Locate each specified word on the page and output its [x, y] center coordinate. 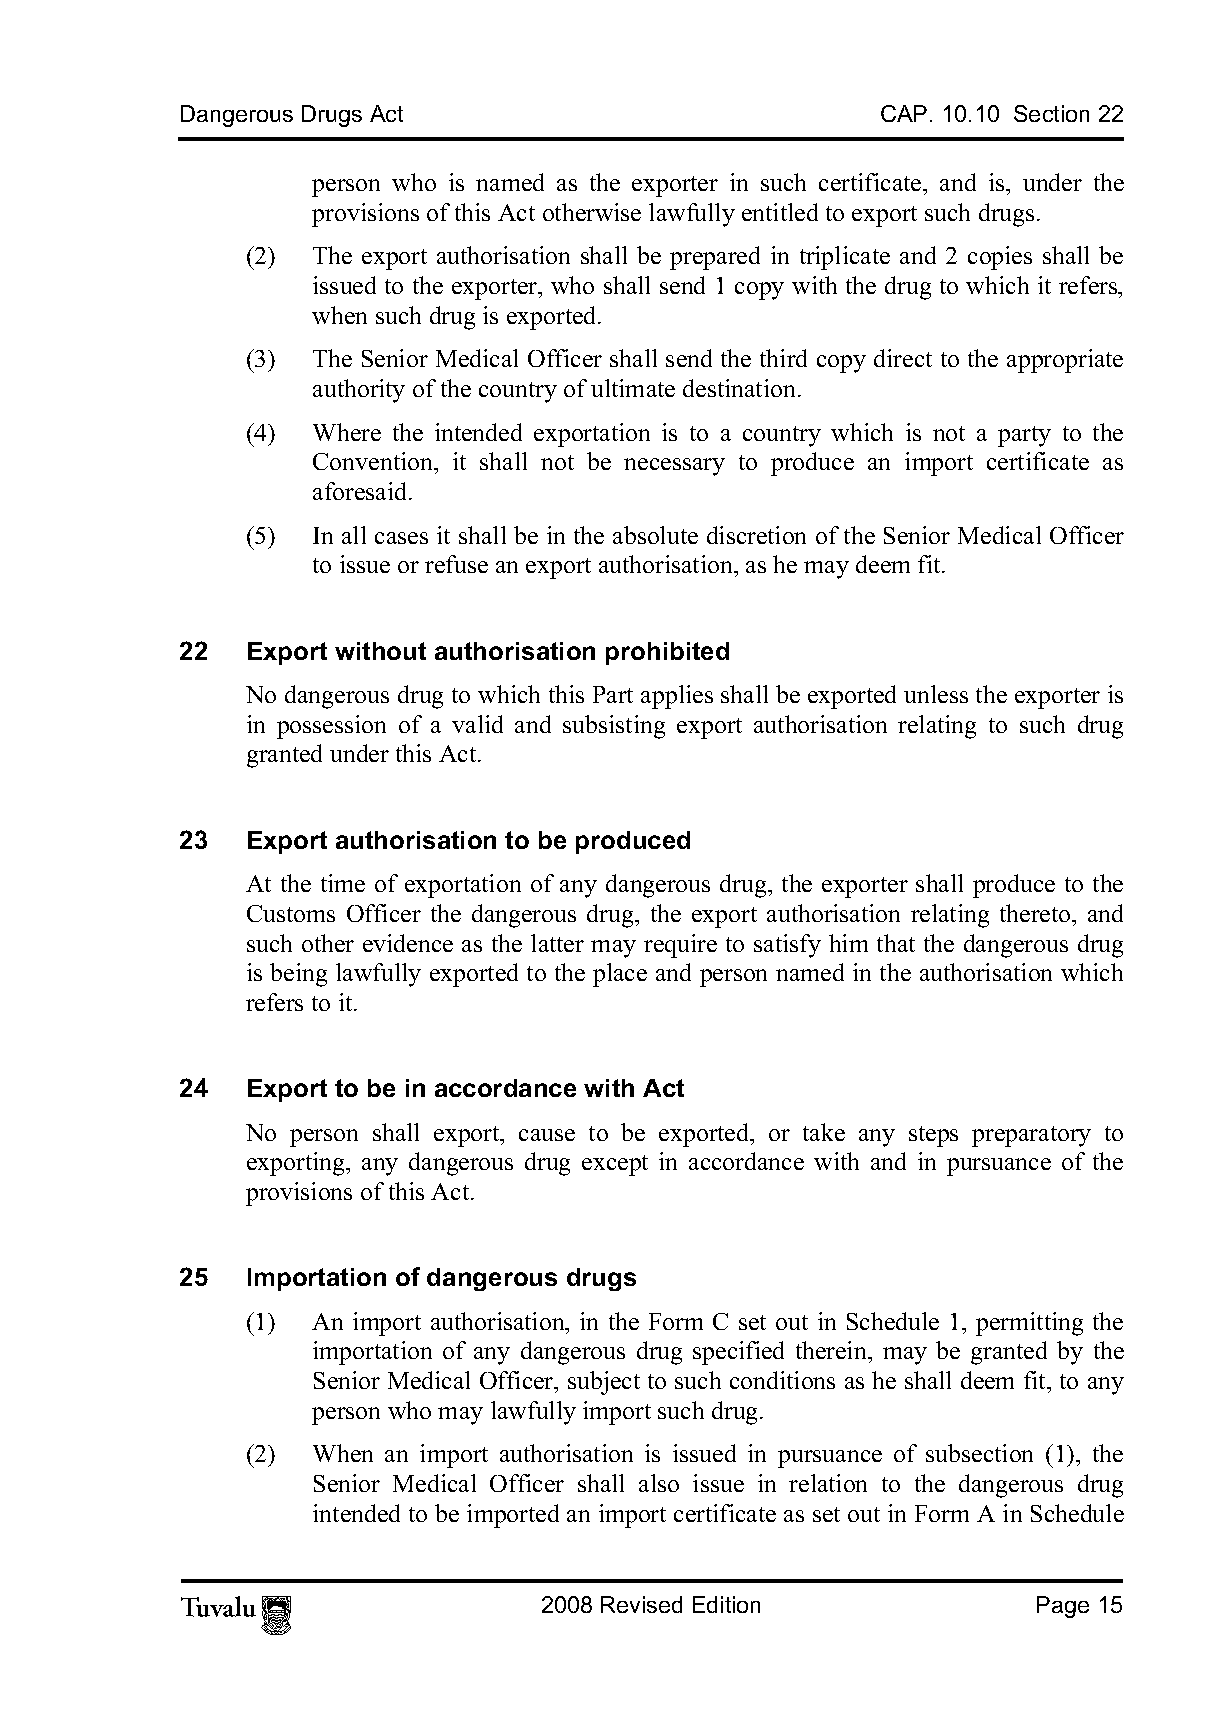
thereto [1036, 913]
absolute [655, 535]
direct [903, 358]
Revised [641, 1604]
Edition [726, 1604]
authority [359, 391]
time [343, 883]
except [615, 1165]
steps [933, 1136]
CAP [904, 113]
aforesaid [361, 491]
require [680, 946]
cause [547, 1135]
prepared [715, 258]
